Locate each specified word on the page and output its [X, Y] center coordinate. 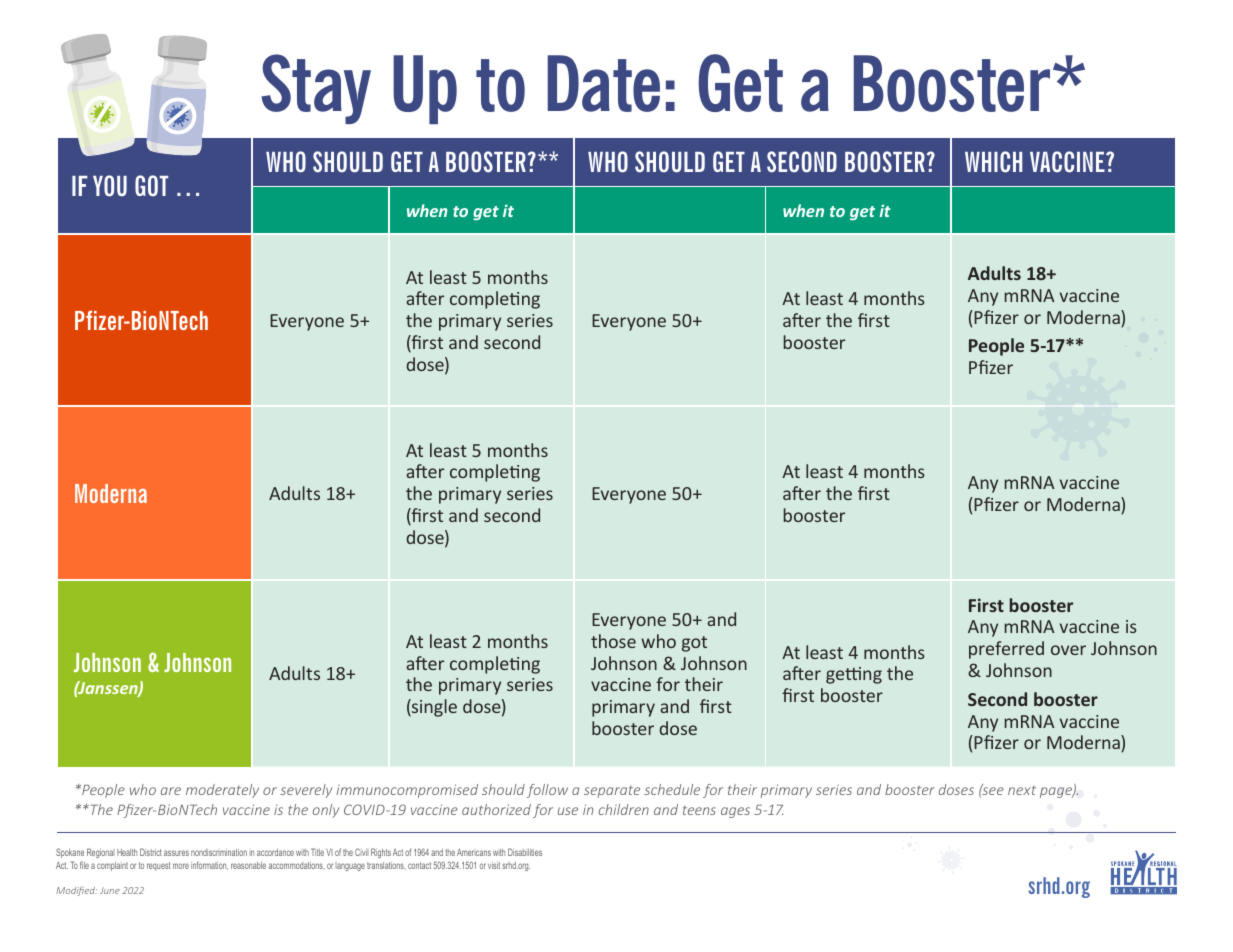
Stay [316, 89]
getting [854, 675]
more [181, 866]
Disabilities [525, 852]
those [613, 641]
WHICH [993, 162]
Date [604, 83]
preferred [1006, 650]
